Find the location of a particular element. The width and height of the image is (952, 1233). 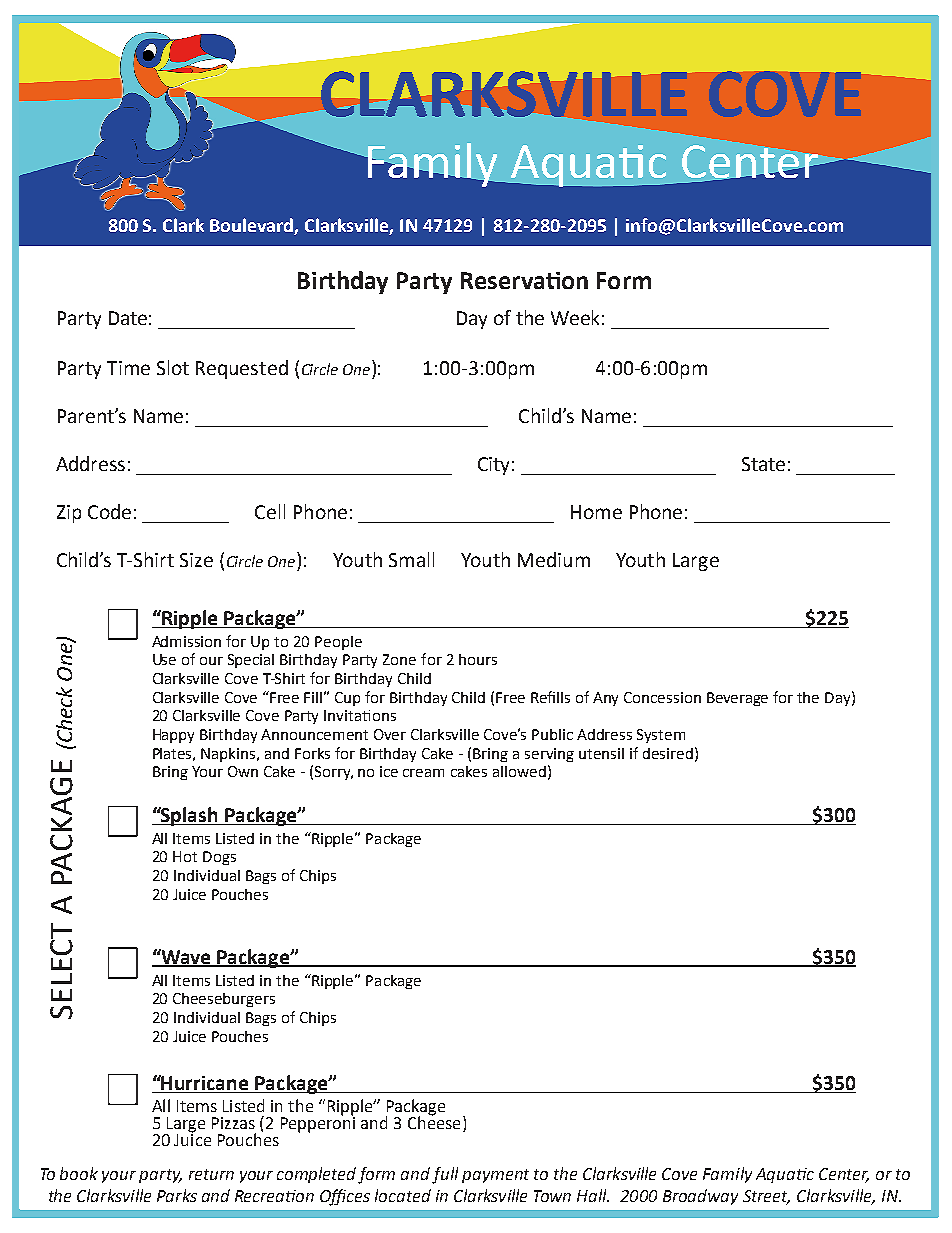

Parks is located at coordinates (177, 1195).
